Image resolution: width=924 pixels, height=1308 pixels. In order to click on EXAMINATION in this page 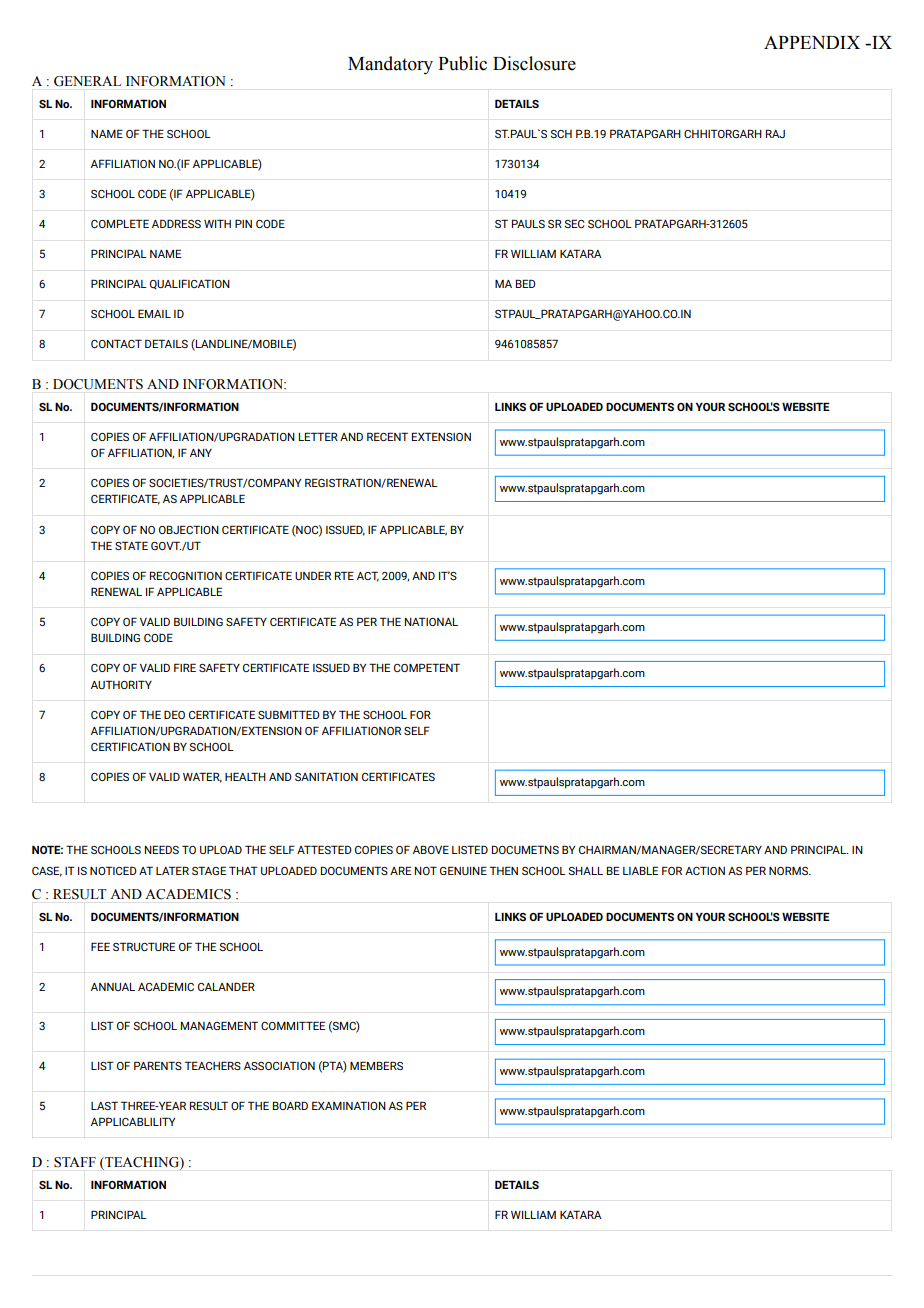, I will do `click(349, 1105)`.
